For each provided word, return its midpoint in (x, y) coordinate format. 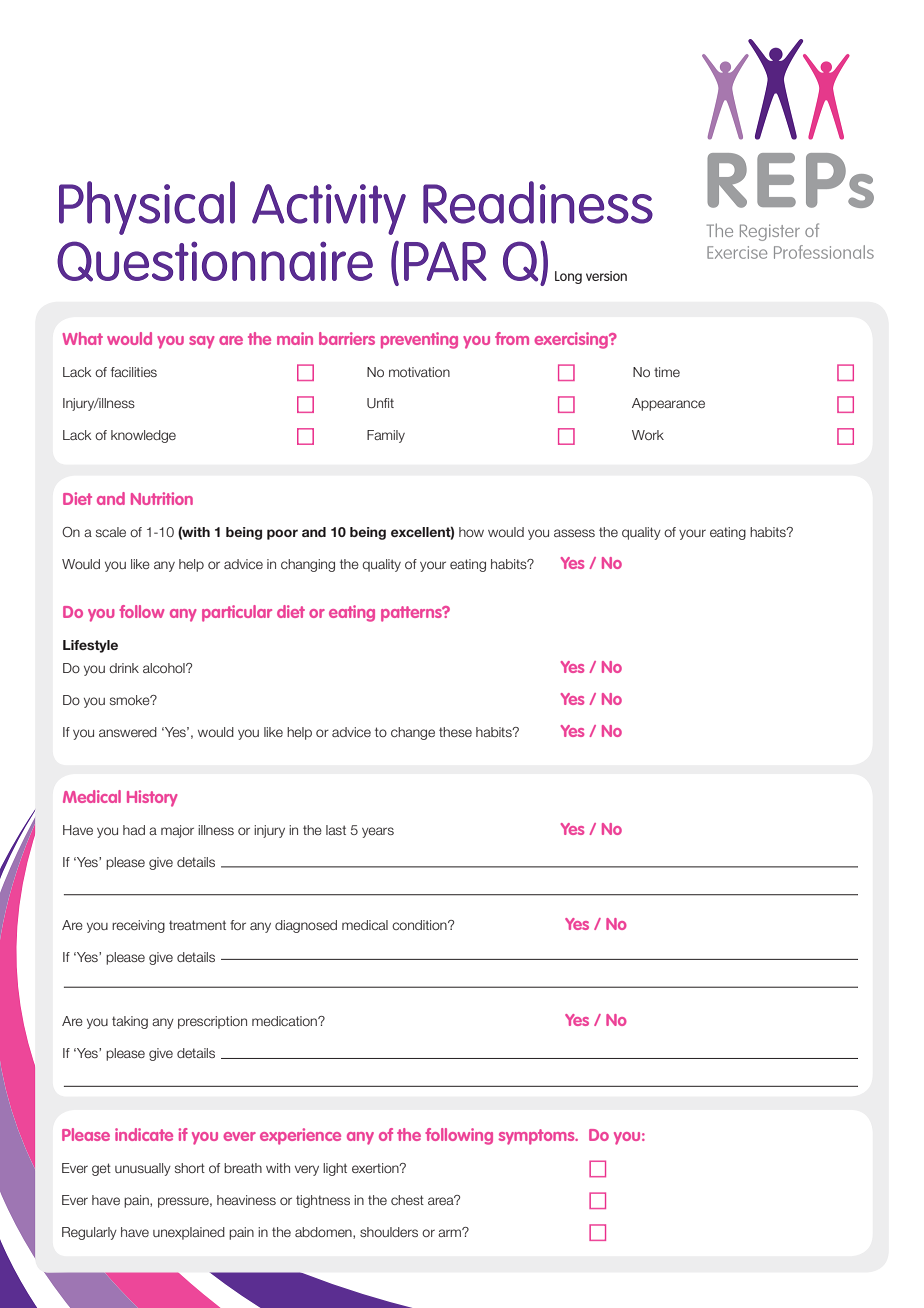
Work (648, 435)
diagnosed (306, 926)
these (455, 732)
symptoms (538, 1137)
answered (128, 732)
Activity (329, 209)
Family (386, 436)
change (413, 733)
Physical (147, 208)
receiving (138, 926)
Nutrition (162, 498)
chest (407, 1200)
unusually (143, 1169)
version (606, 276)
